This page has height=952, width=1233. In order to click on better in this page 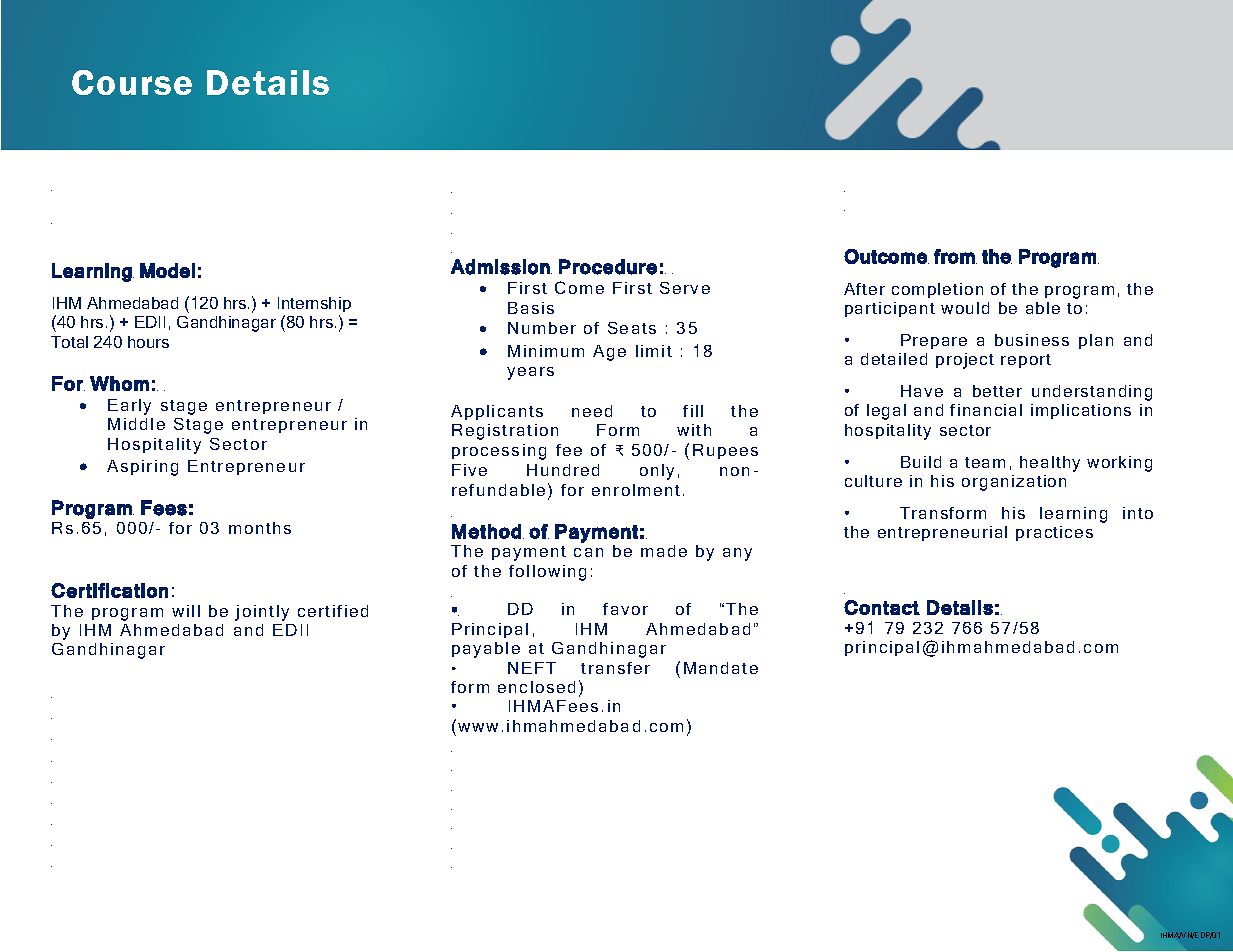, I will do `click(997, 391)`.
